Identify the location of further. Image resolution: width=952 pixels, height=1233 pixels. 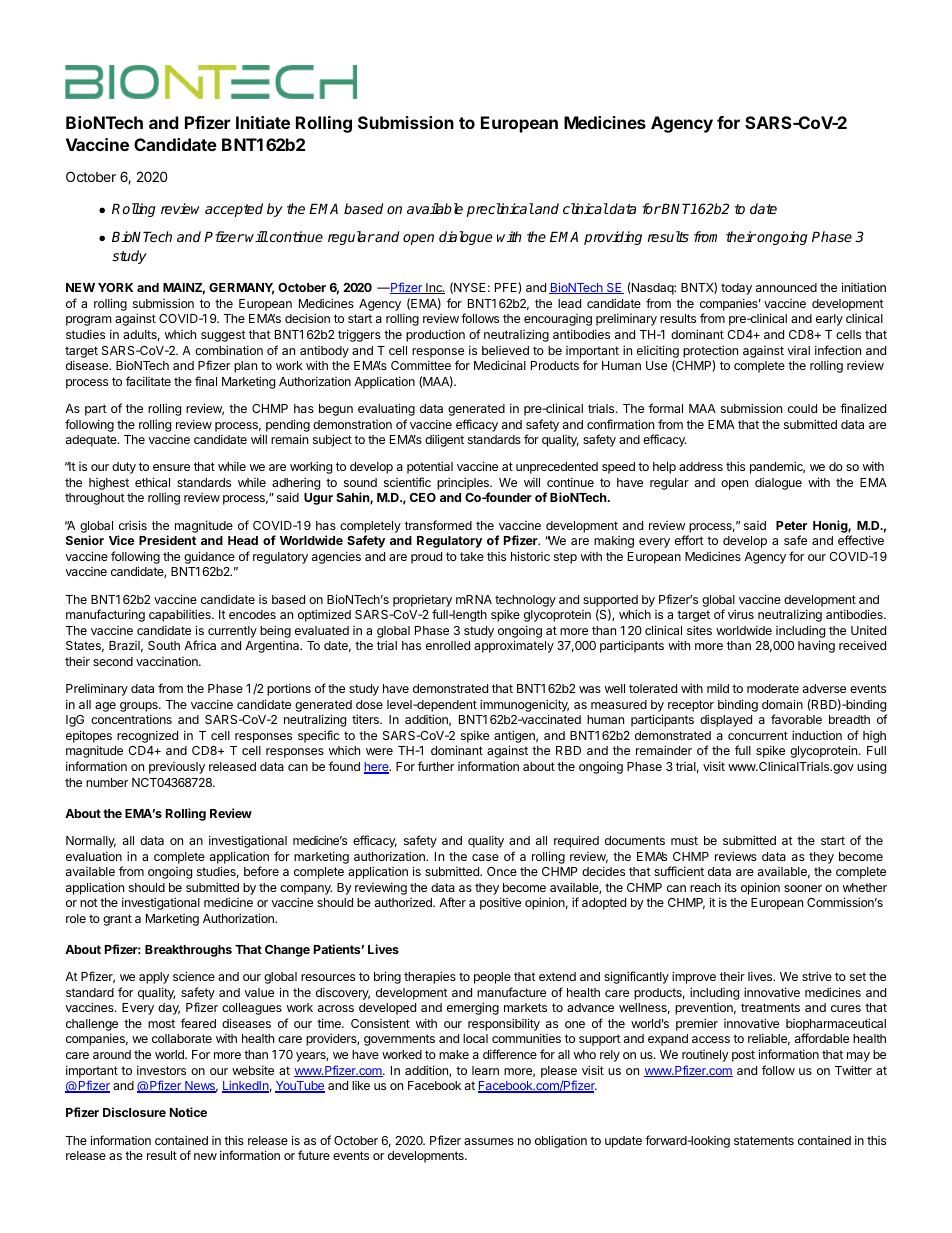
(436, 766).
